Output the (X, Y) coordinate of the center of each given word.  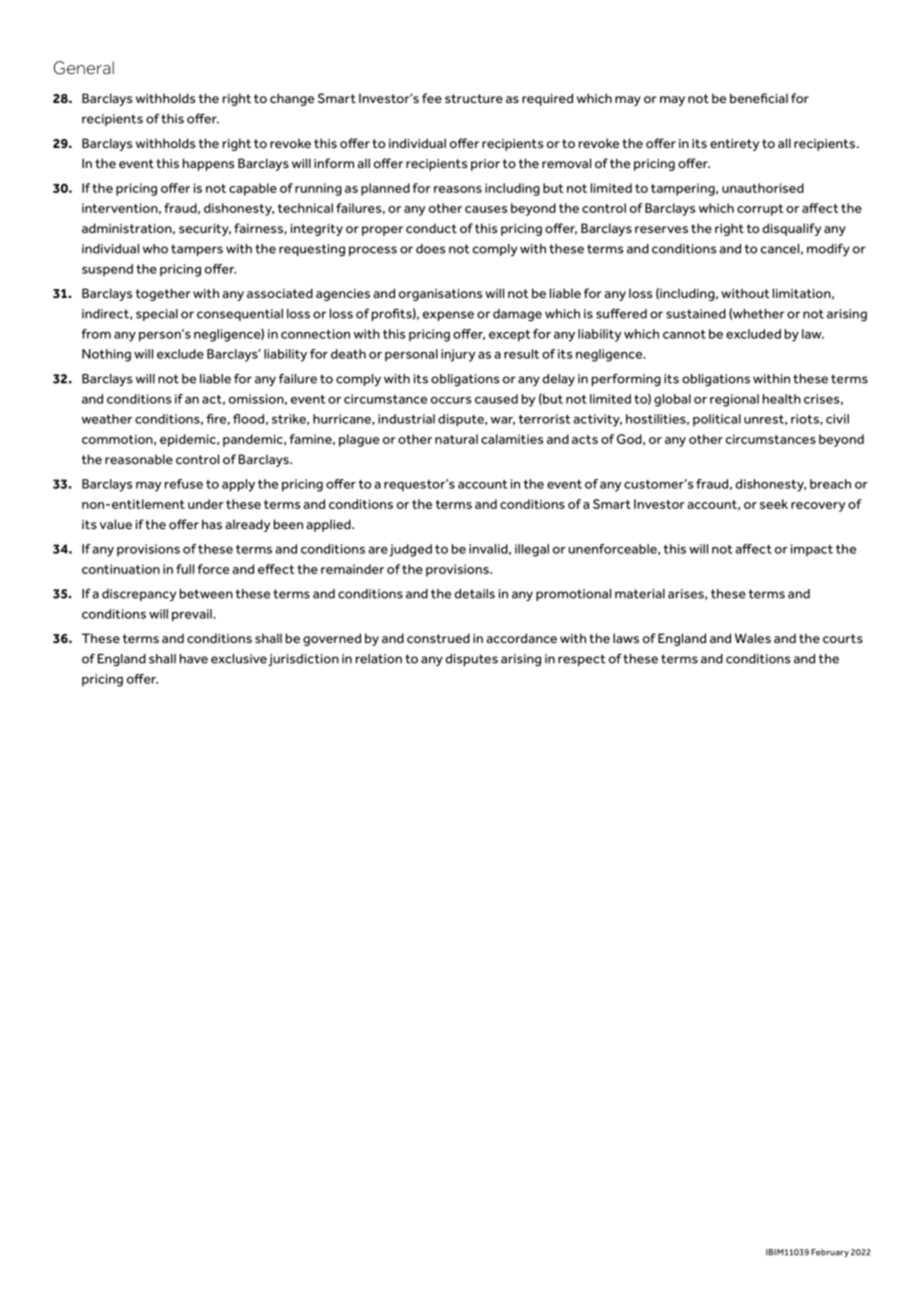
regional (734, 400)
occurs (451, 400)
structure (474, 98)
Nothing (106, 355)
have (194, 659)
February (830, 1253)
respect (582, 660)
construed (438, 638)
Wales (753, 638)
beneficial (759, 98)
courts (843, 638)
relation (379, 659)
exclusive (239, 659)
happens (208, 164)
